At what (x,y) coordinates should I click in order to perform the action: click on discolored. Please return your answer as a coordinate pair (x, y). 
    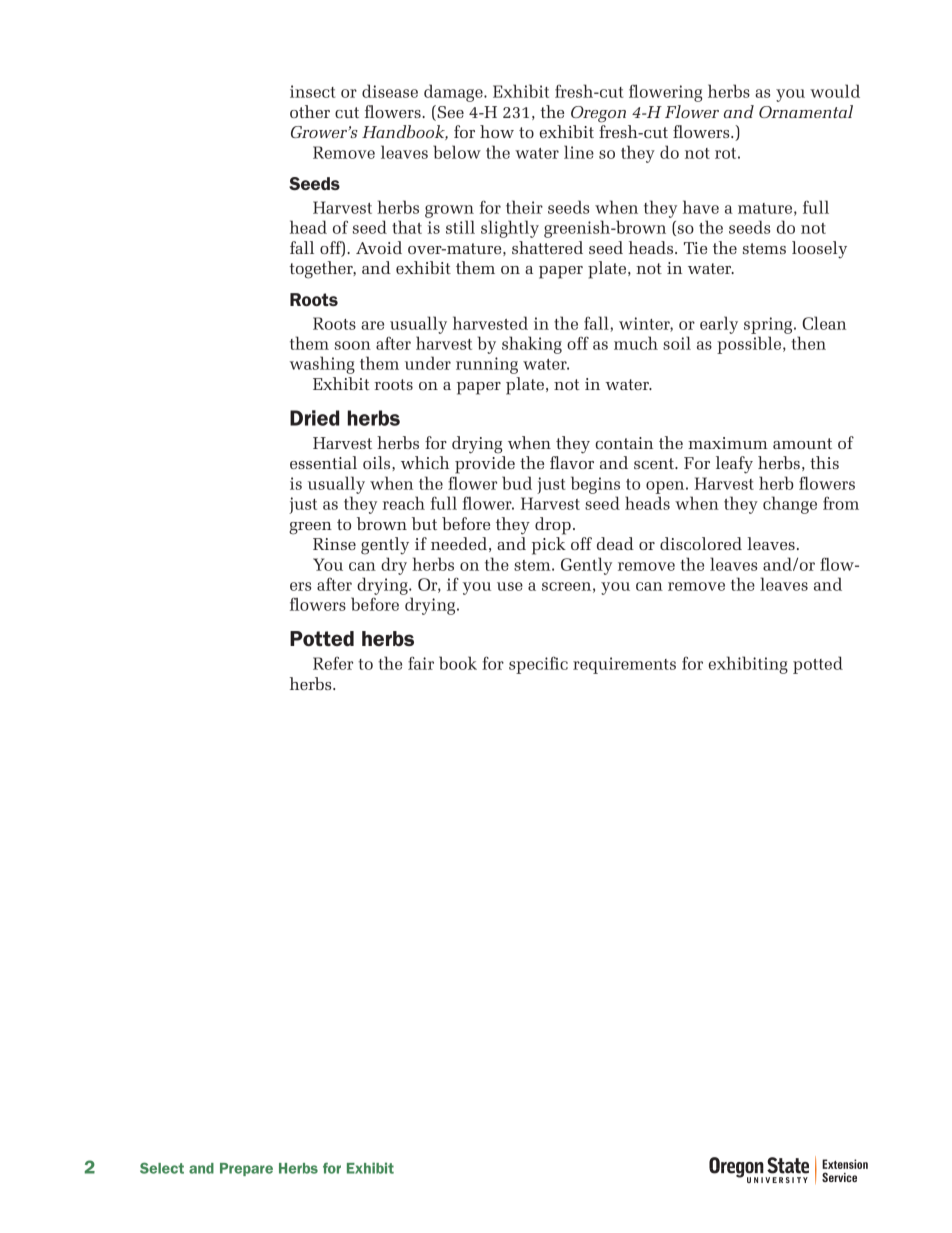
    Looking at the image, I should click on (701, 543).
